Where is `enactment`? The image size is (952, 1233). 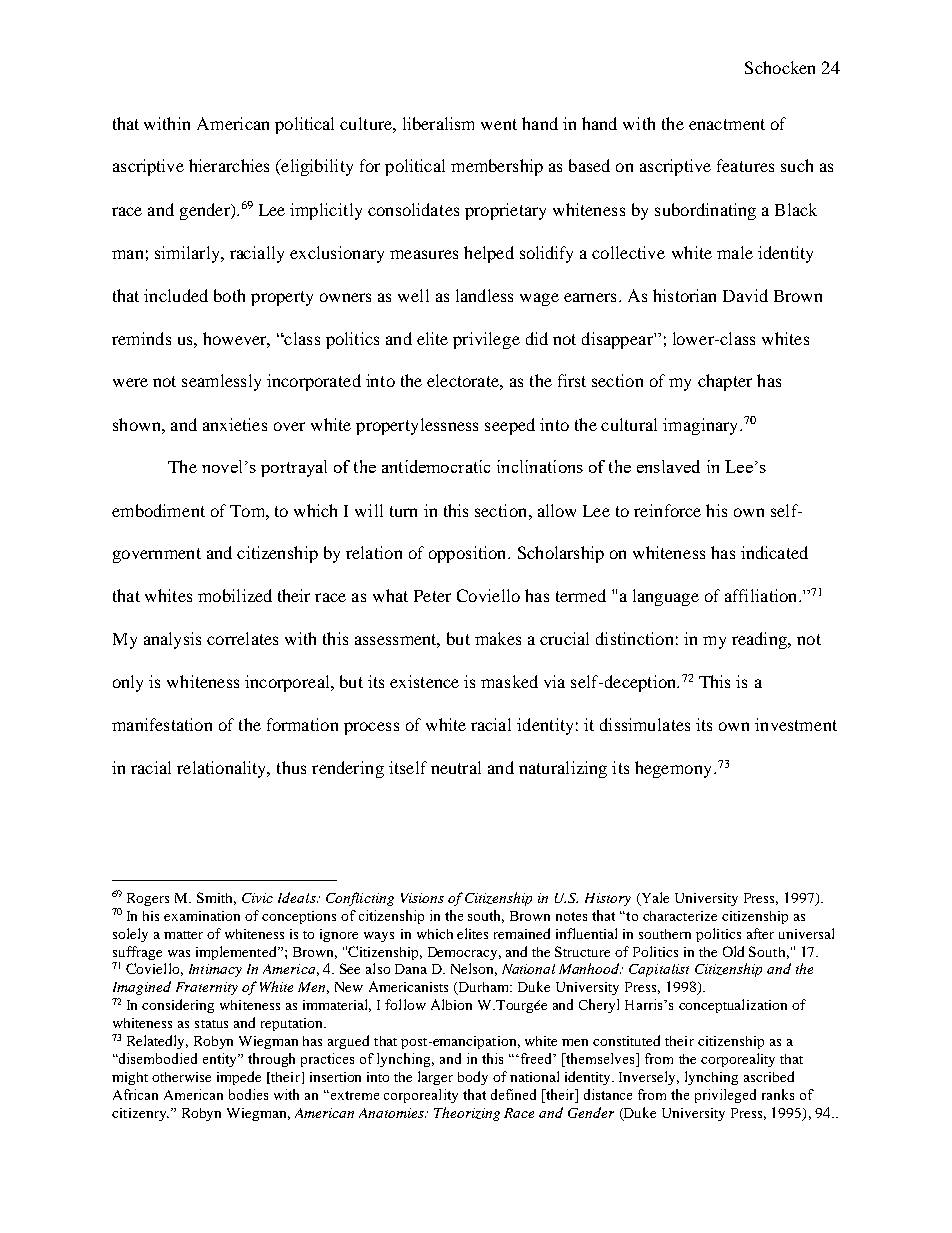
enactment is located at coordinates (727, 124).
